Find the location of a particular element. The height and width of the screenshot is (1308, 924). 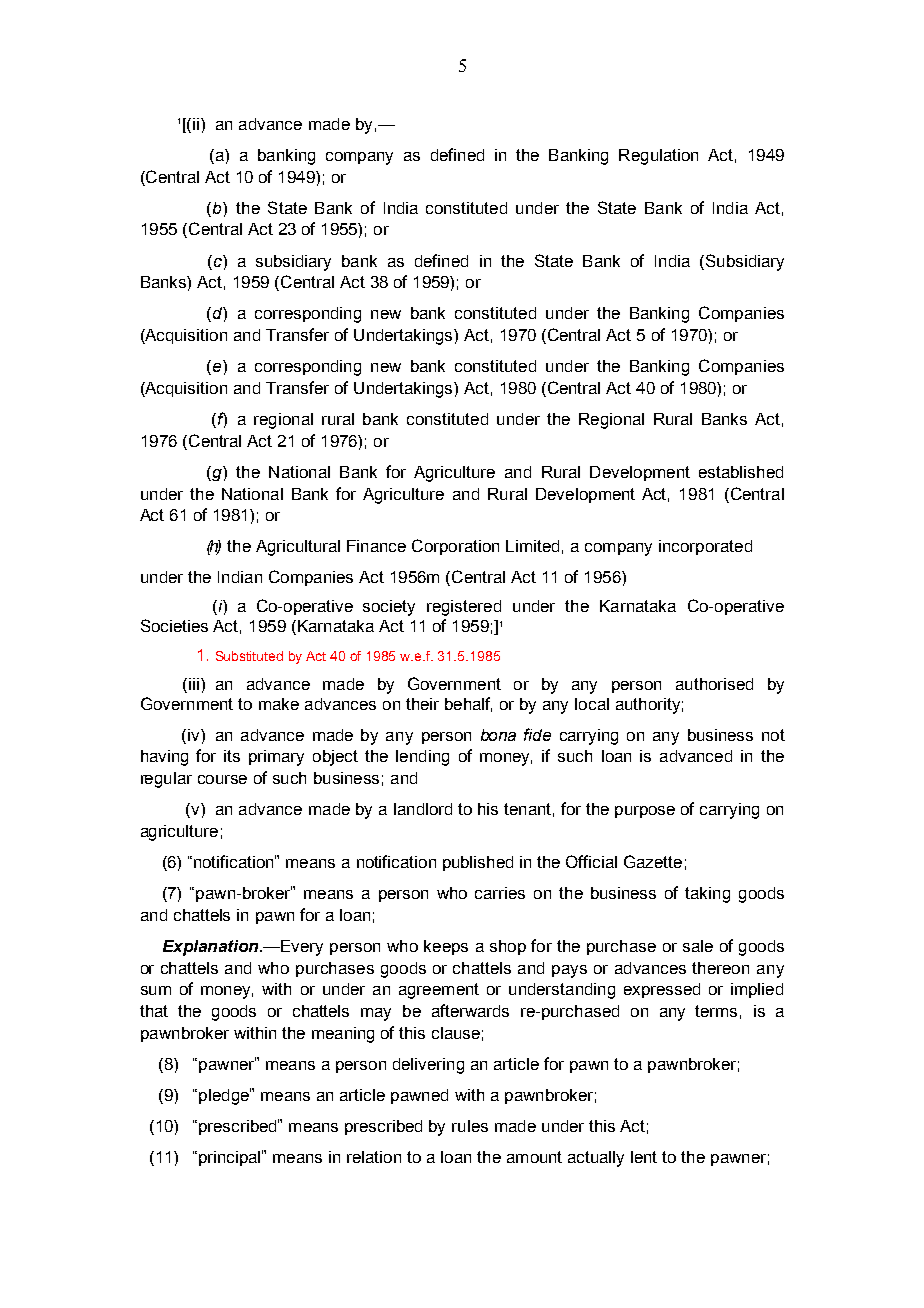

purpose is located at coordinates (645, 812).
